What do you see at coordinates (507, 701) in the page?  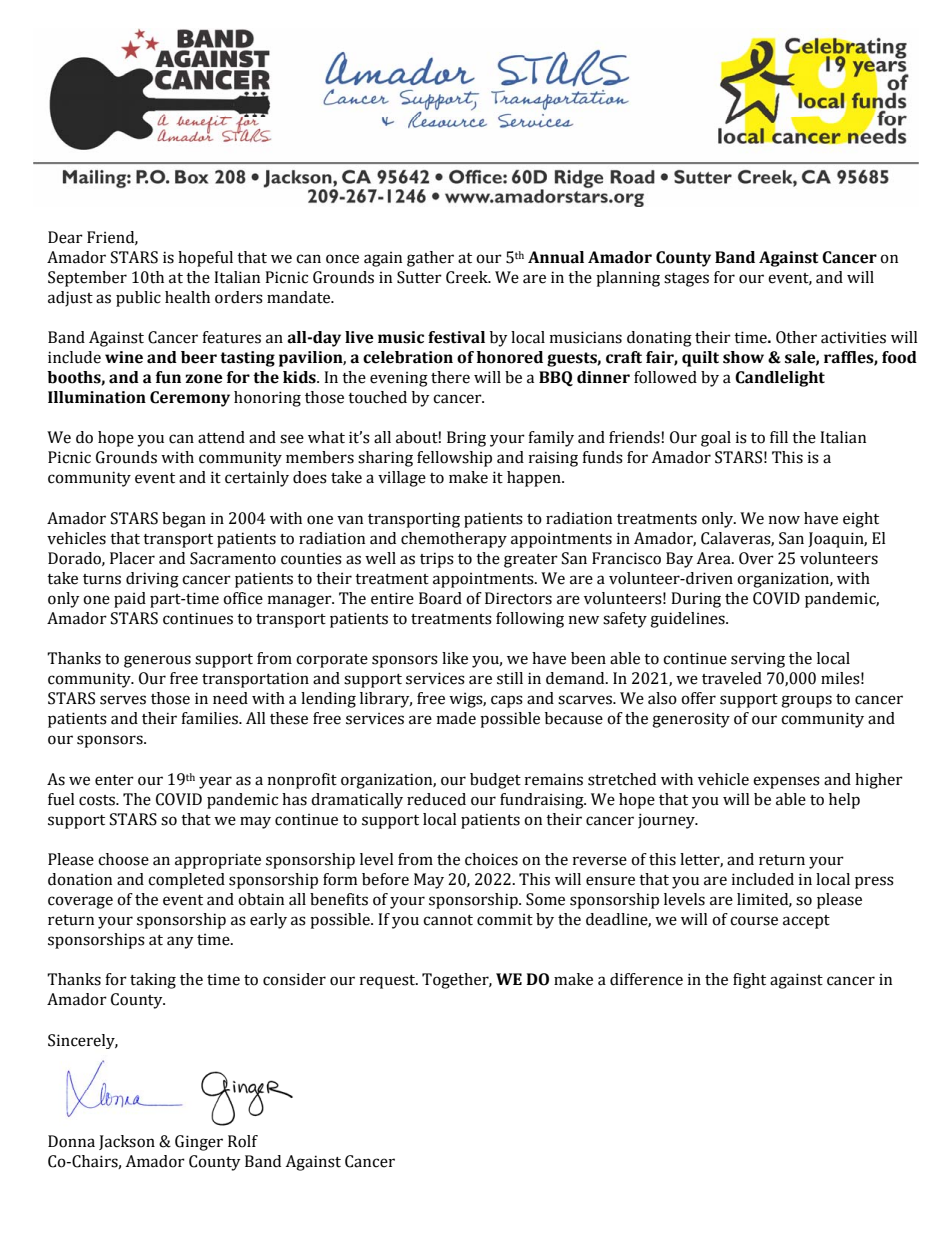 I see `caps` at bounding box center [507, 701].
